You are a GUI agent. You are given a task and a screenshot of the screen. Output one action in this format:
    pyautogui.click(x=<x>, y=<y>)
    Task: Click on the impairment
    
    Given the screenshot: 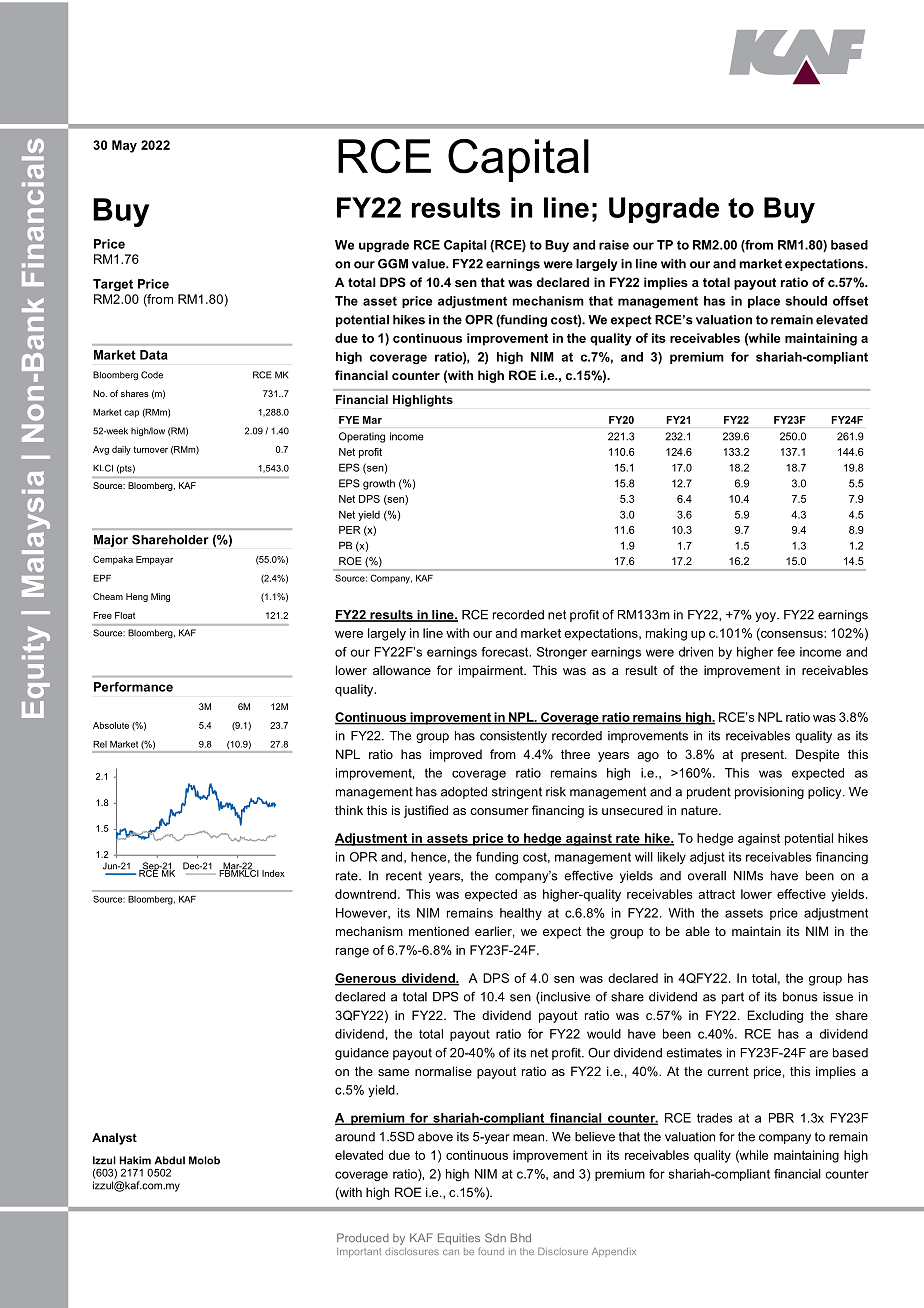 What is the action you would take?
    pyautogui.click(x=492, y=671)
